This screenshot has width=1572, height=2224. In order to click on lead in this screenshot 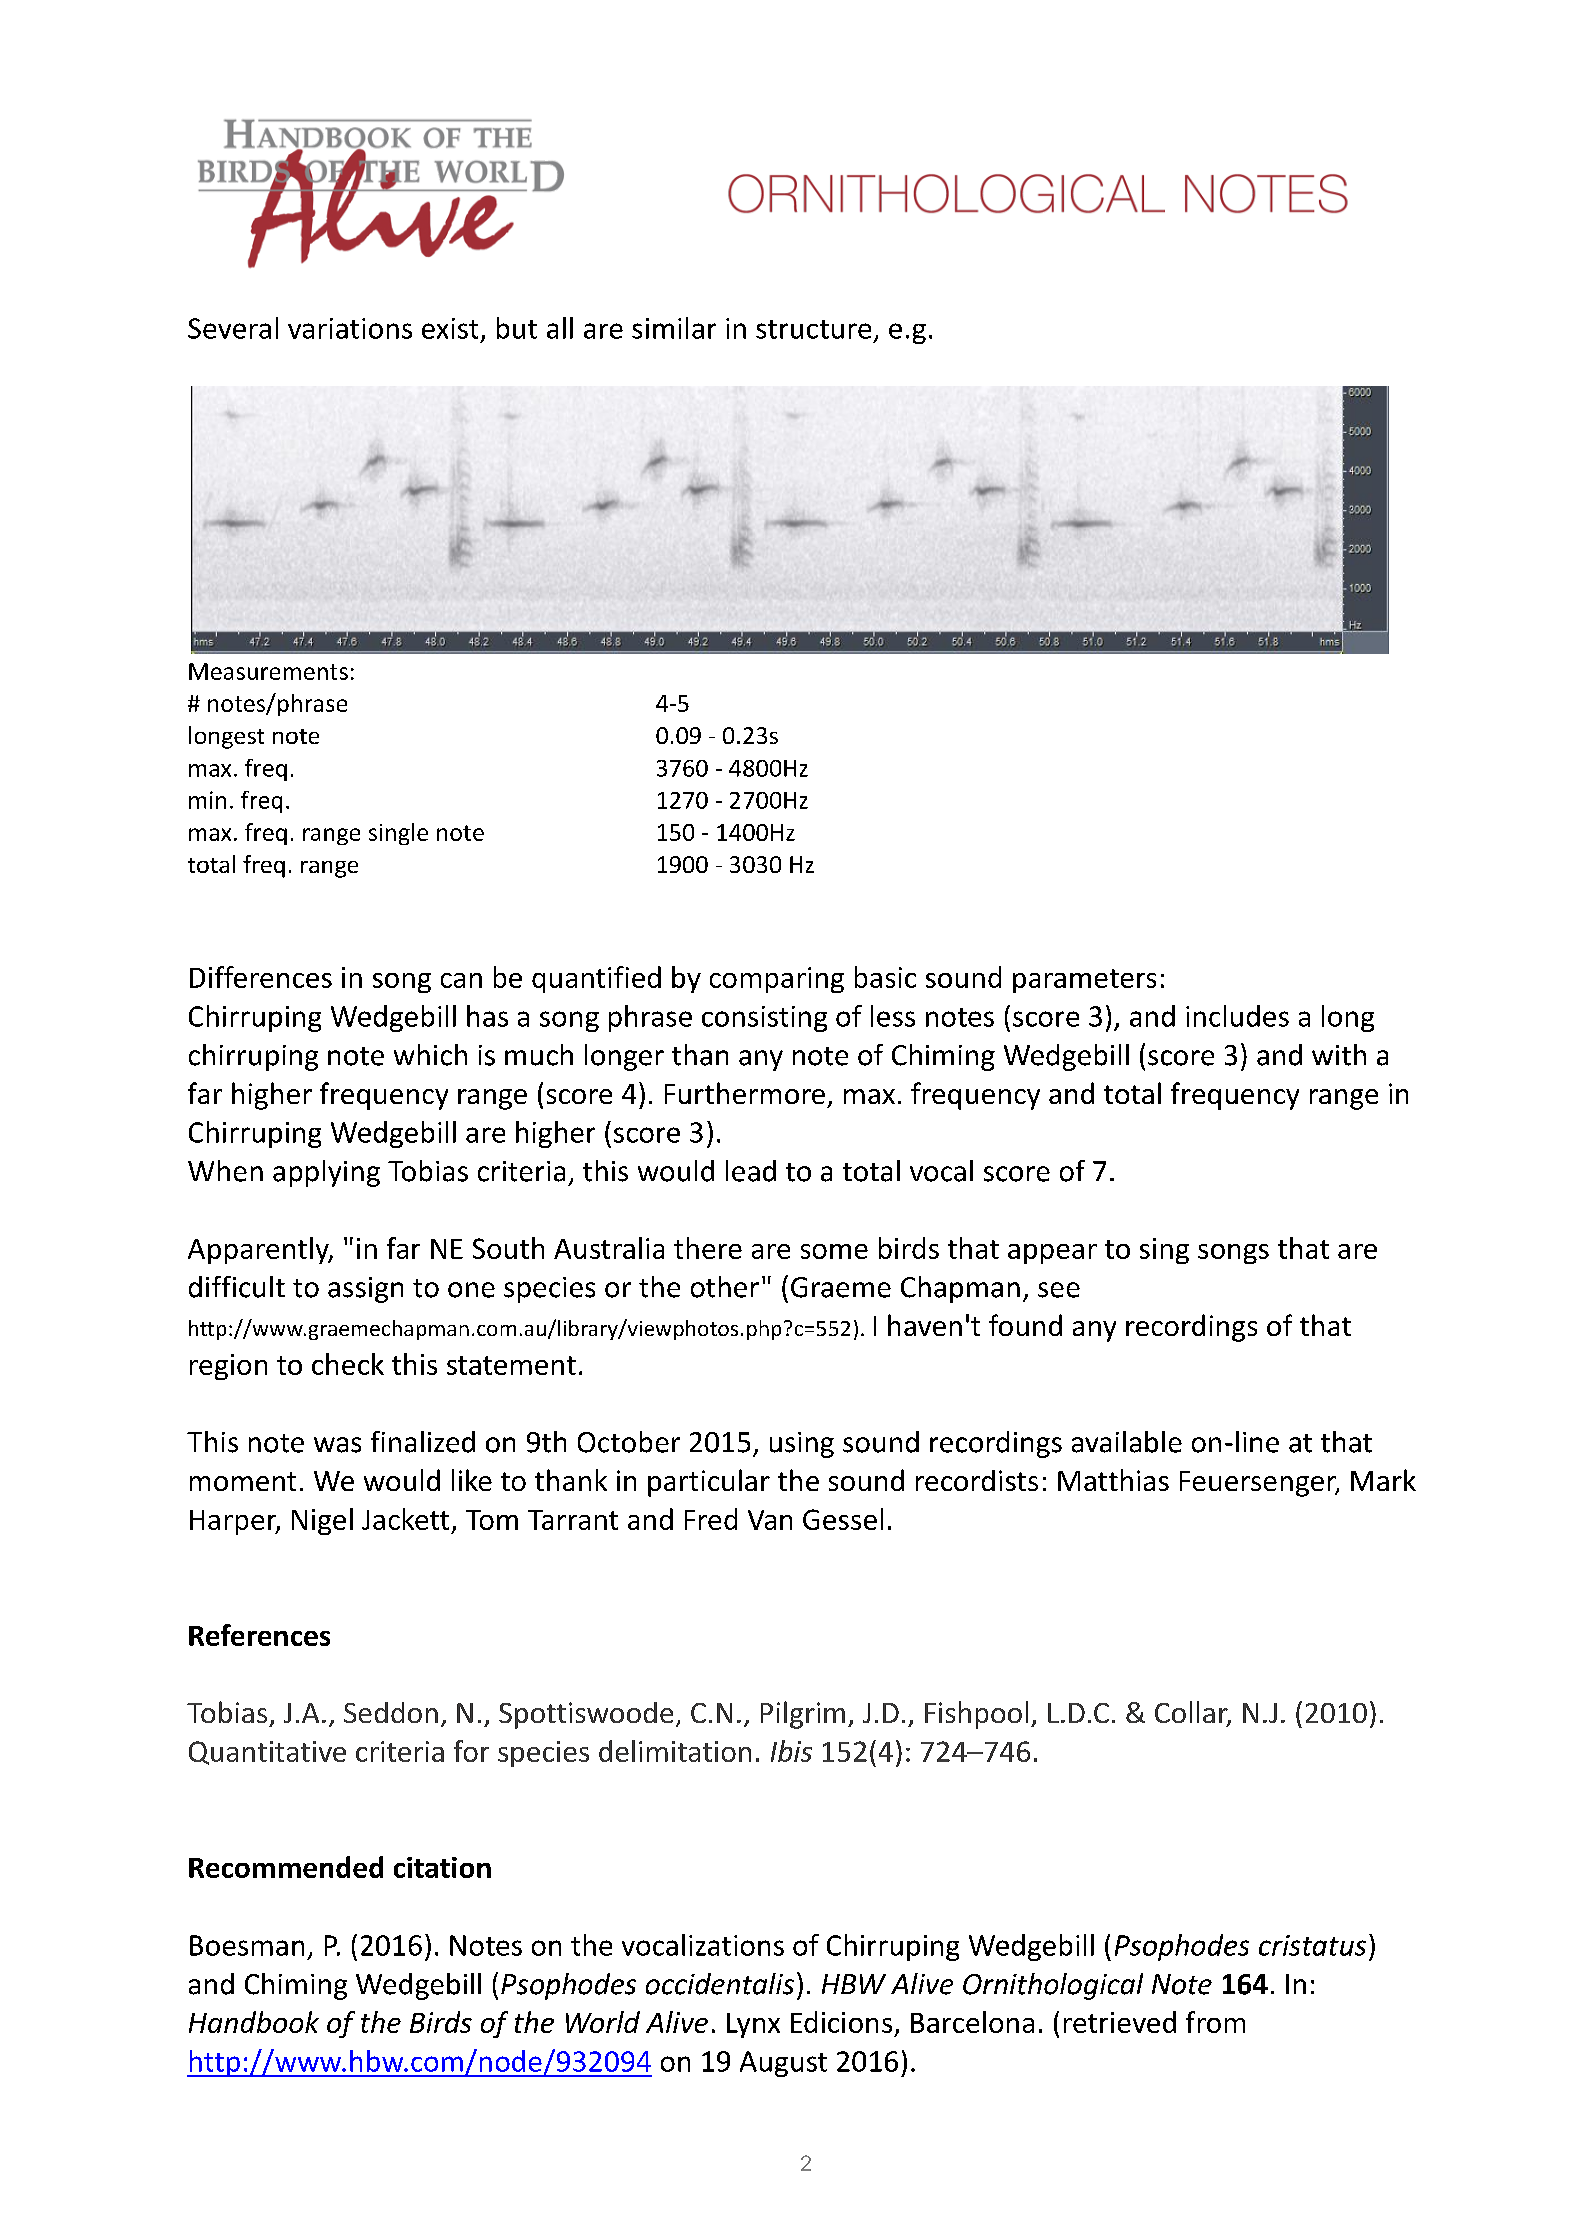, I will do `click(751, 1171)`.
